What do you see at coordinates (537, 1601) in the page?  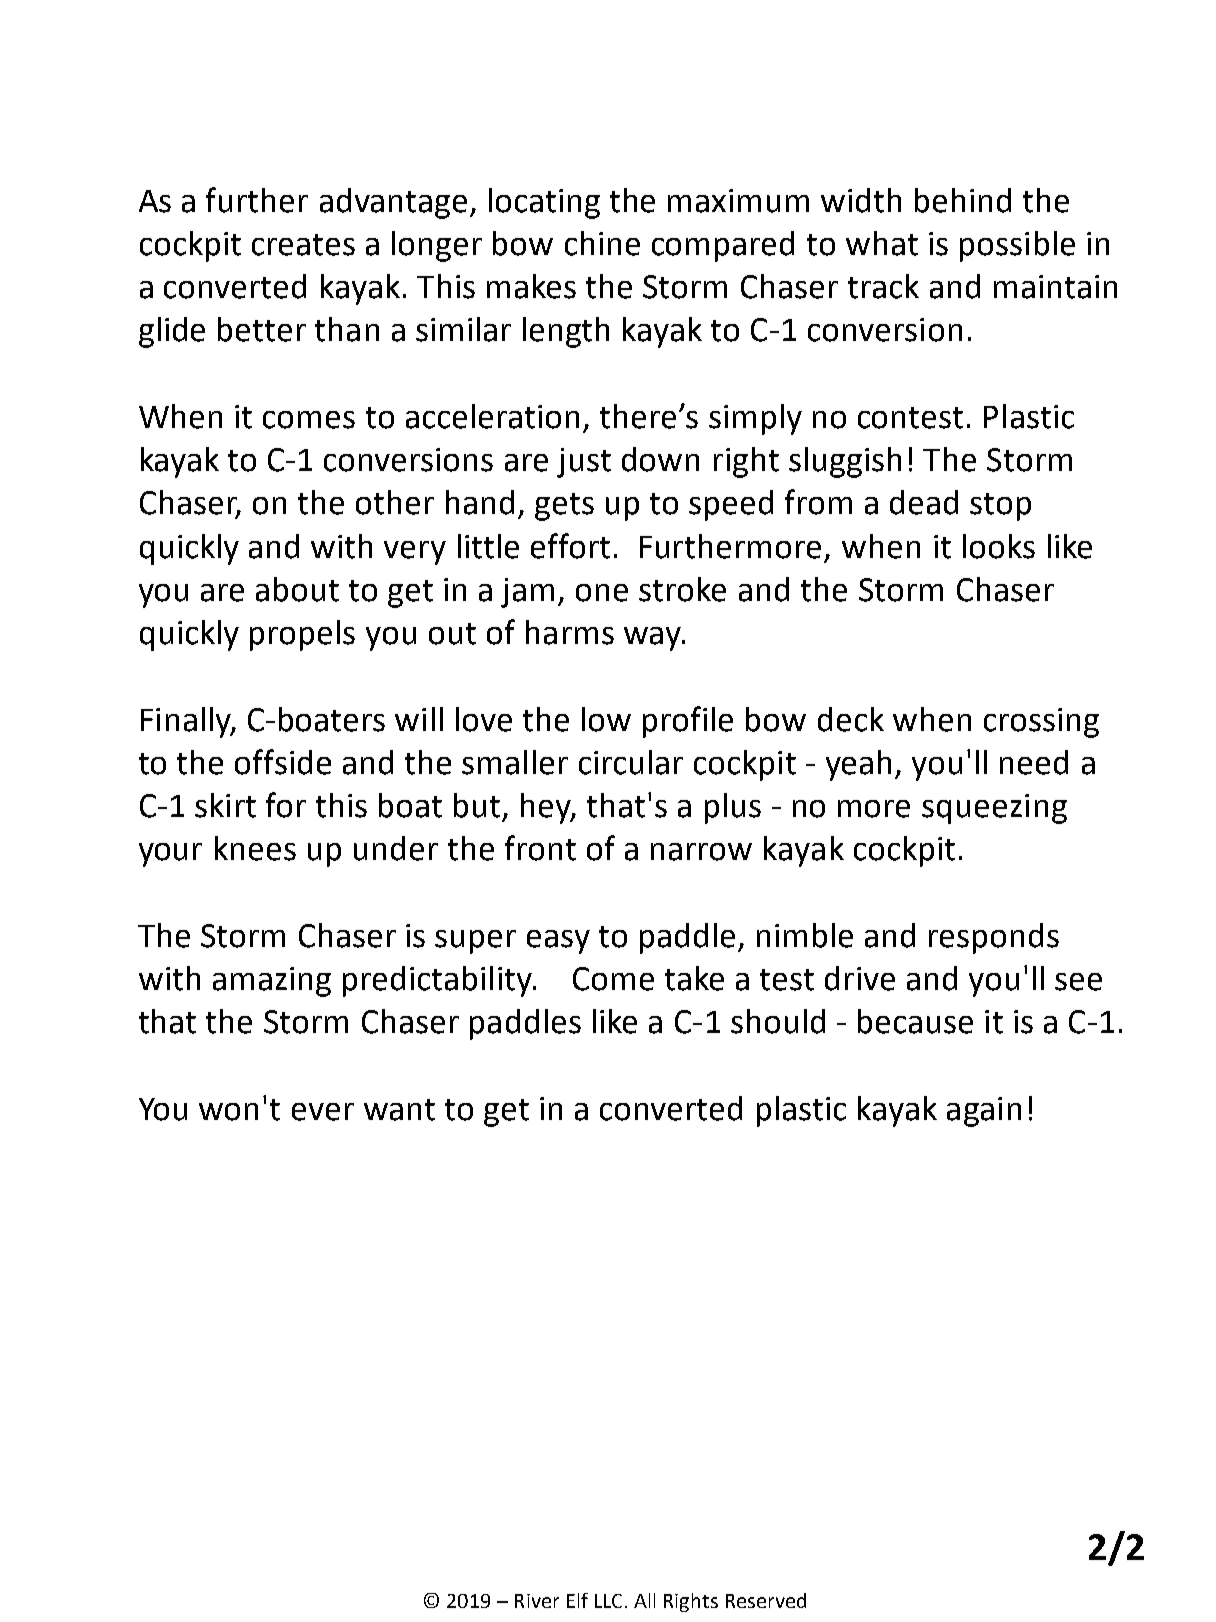 I see `River` at bounding box center [537, 1601].
